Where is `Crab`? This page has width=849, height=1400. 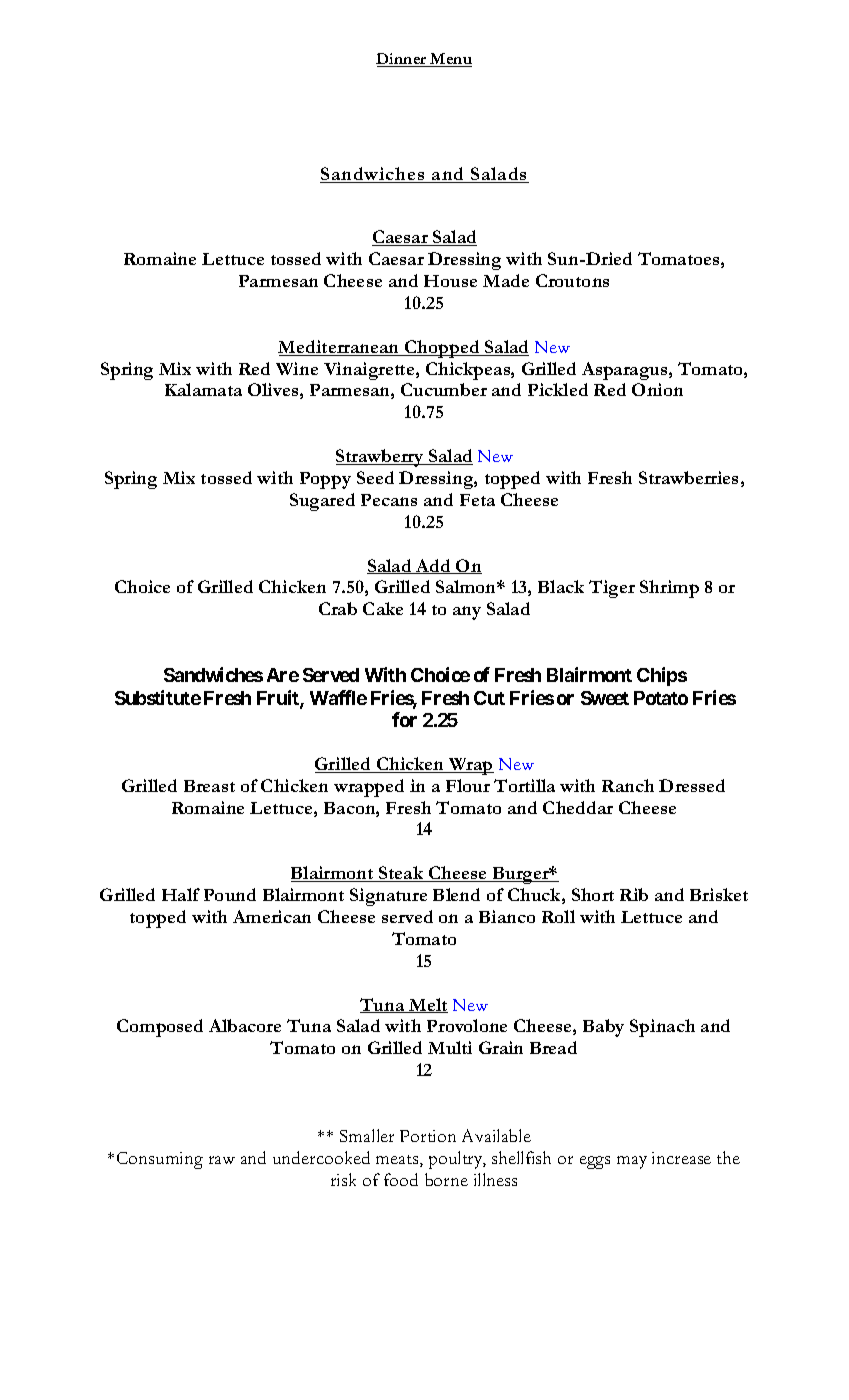
Crab is located at coordinates (338, 608).
